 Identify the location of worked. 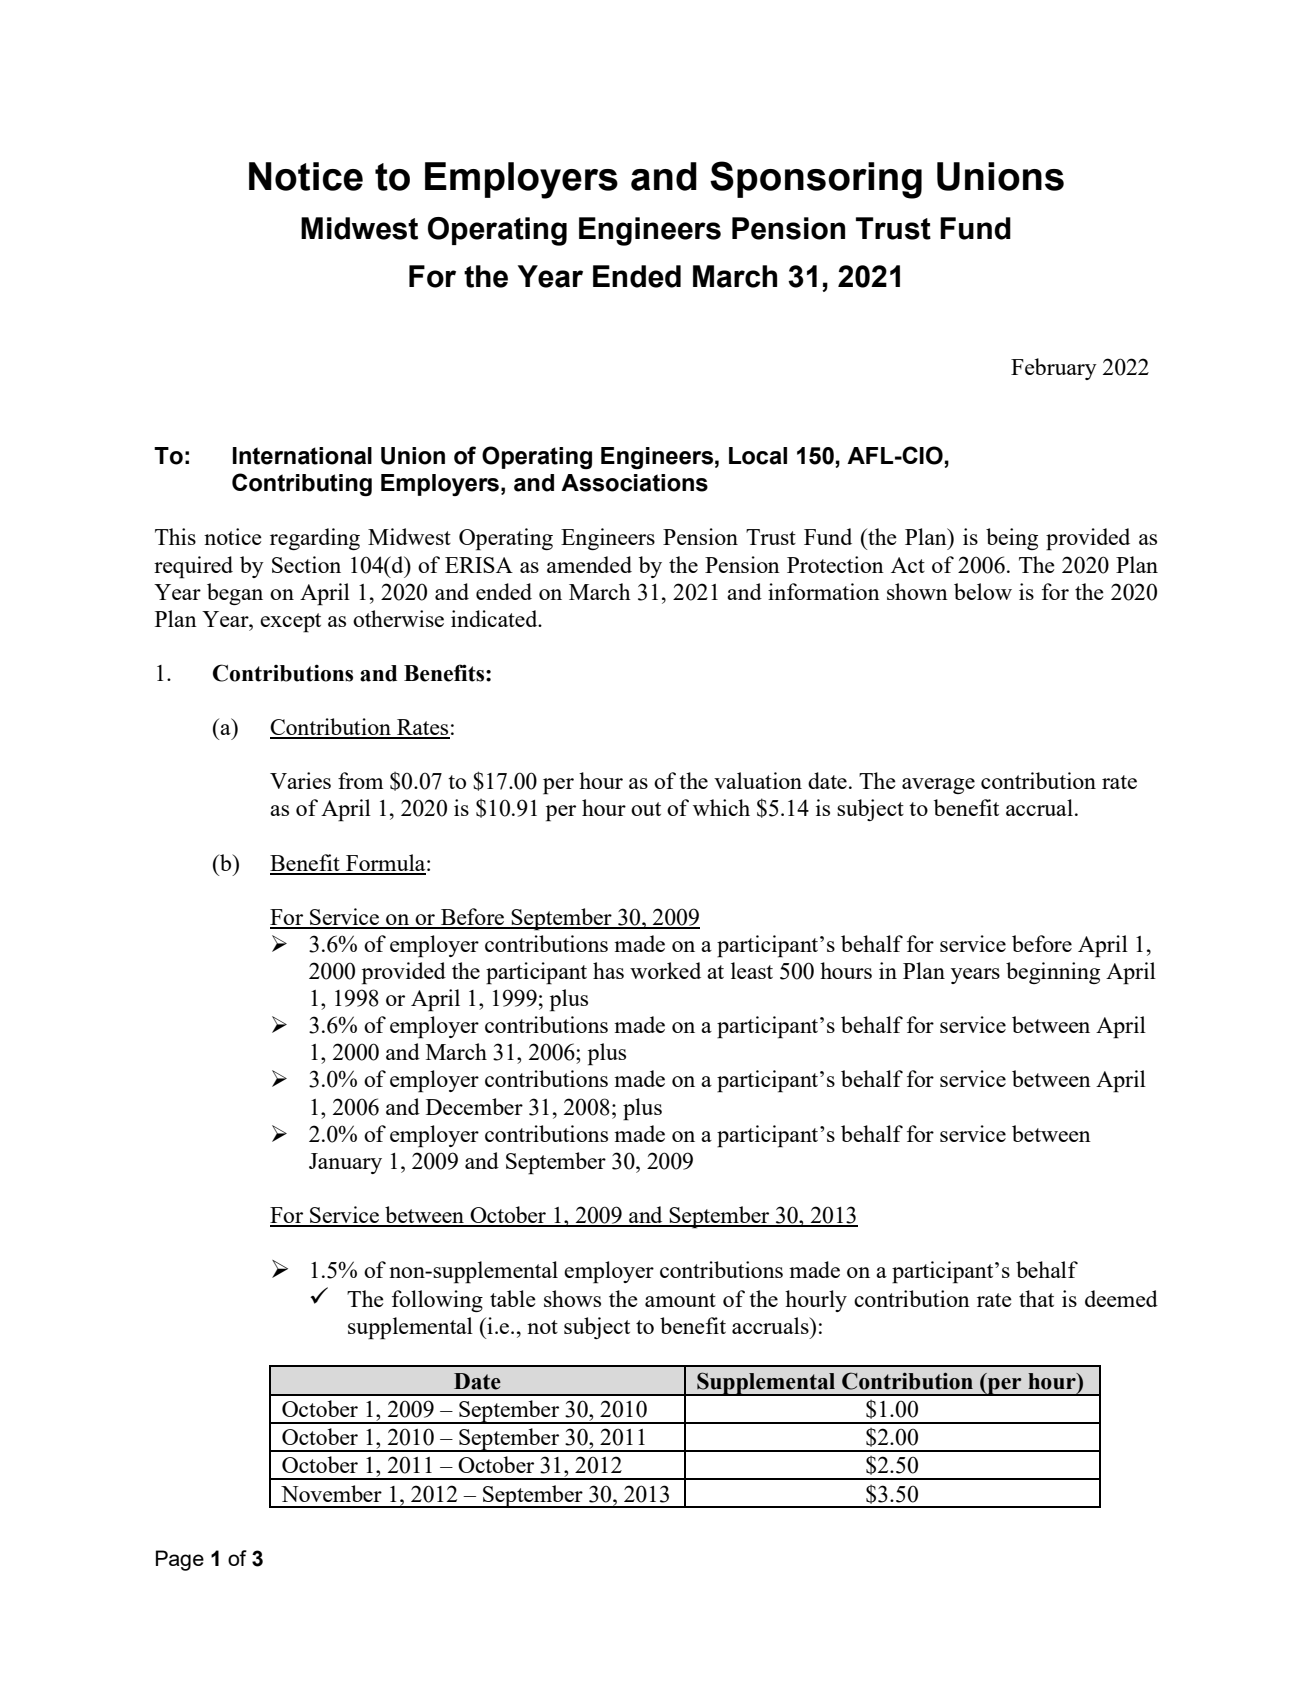
(665, 970).
